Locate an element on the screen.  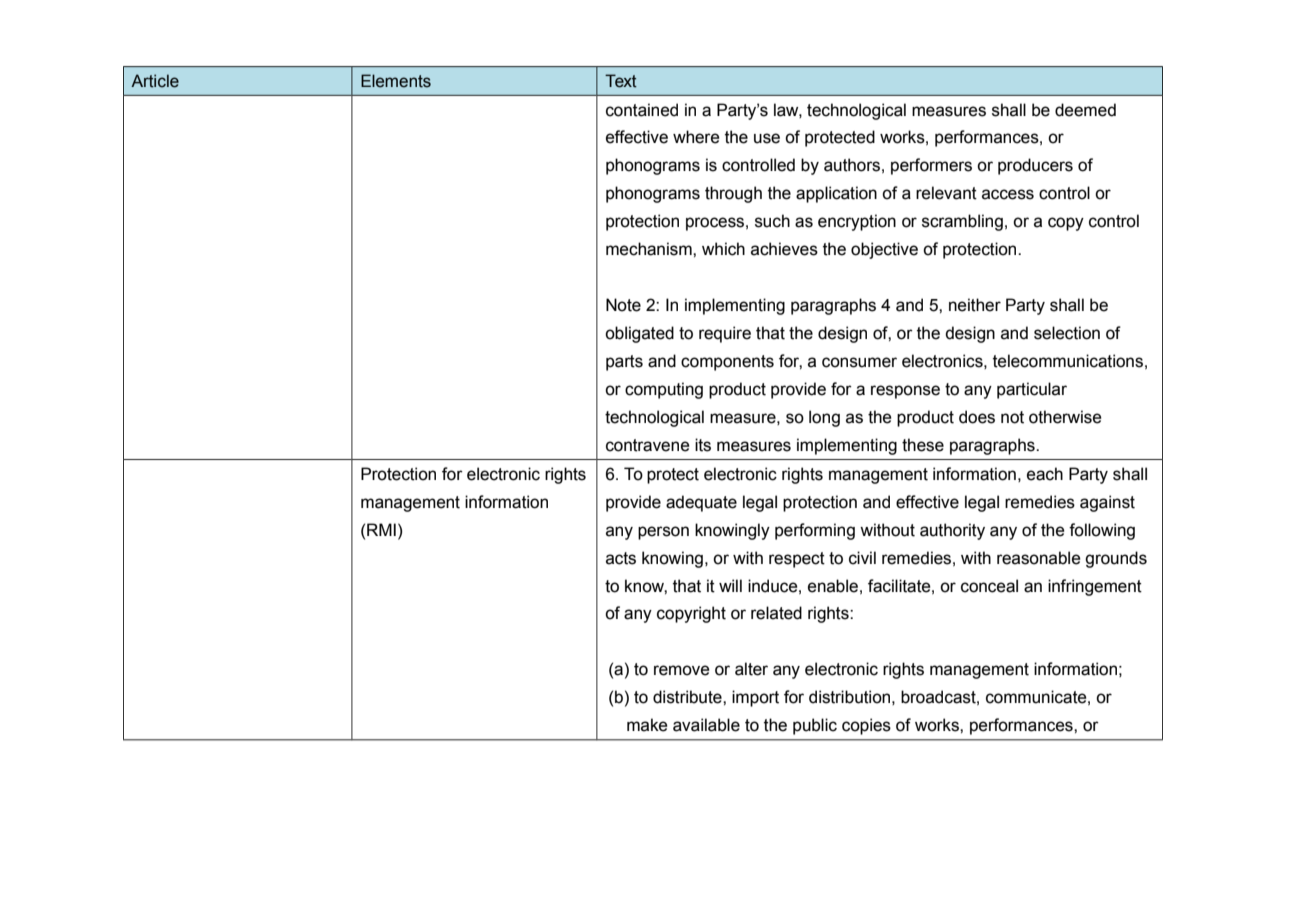
computing is located at coordinates (664, 390).
